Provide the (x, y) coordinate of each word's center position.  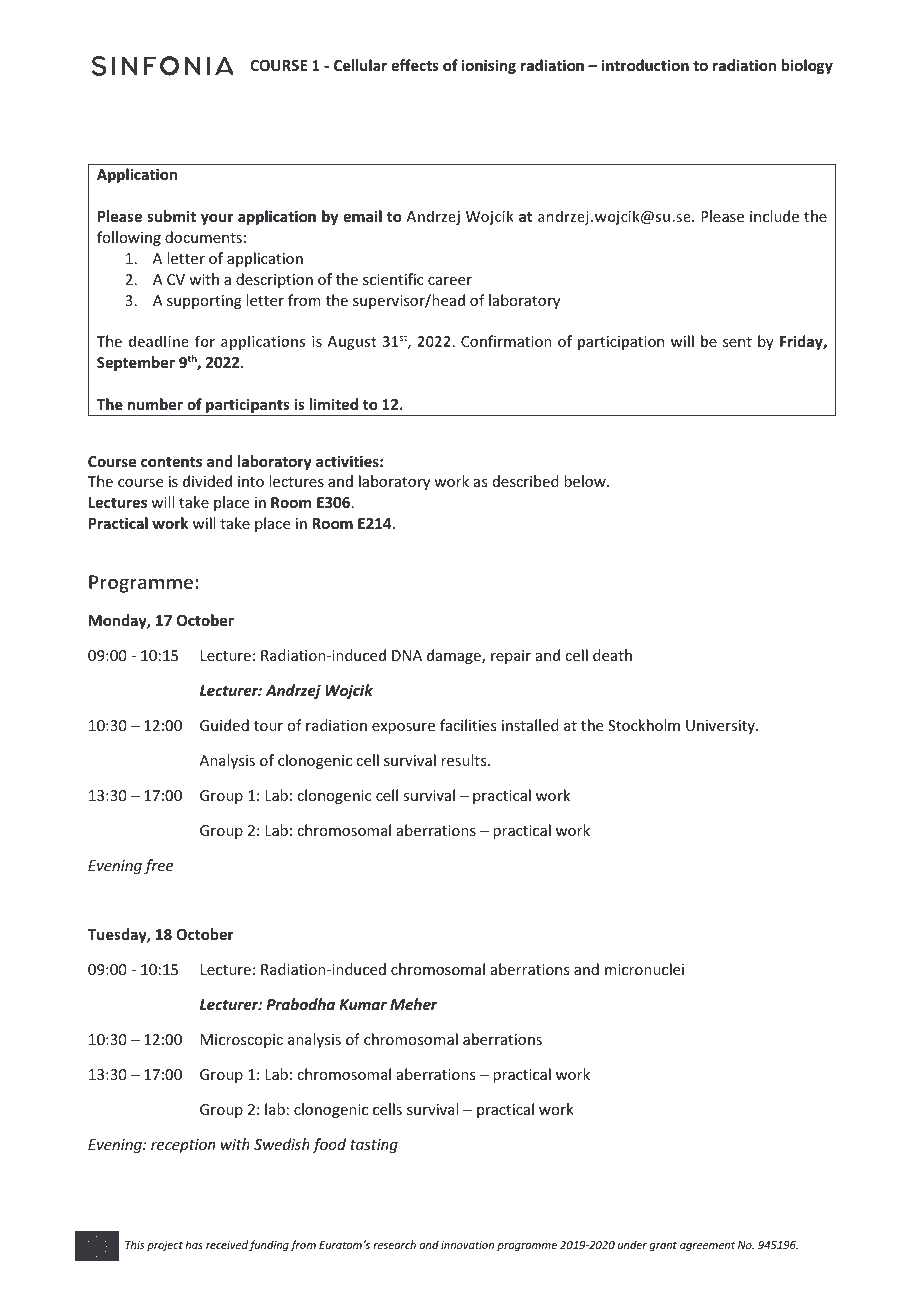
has (194, 1244)
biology (807, 66)
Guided (224, 725)
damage (455, 656)
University (721, 727)
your (217, 219)
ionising (489, 66)
